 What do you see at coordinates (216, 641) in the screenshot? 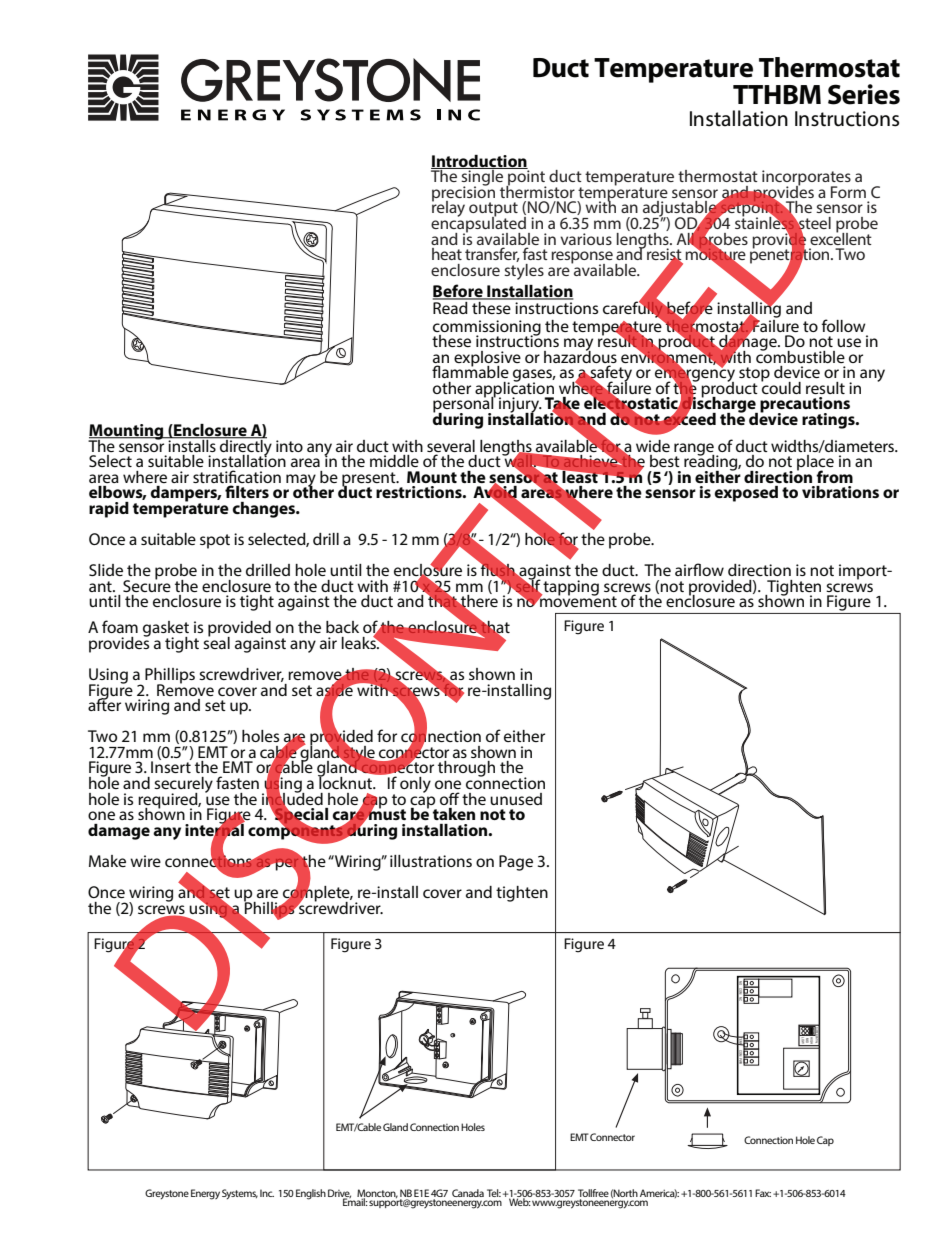
I see `seal` at bounding box center [216, 641].
